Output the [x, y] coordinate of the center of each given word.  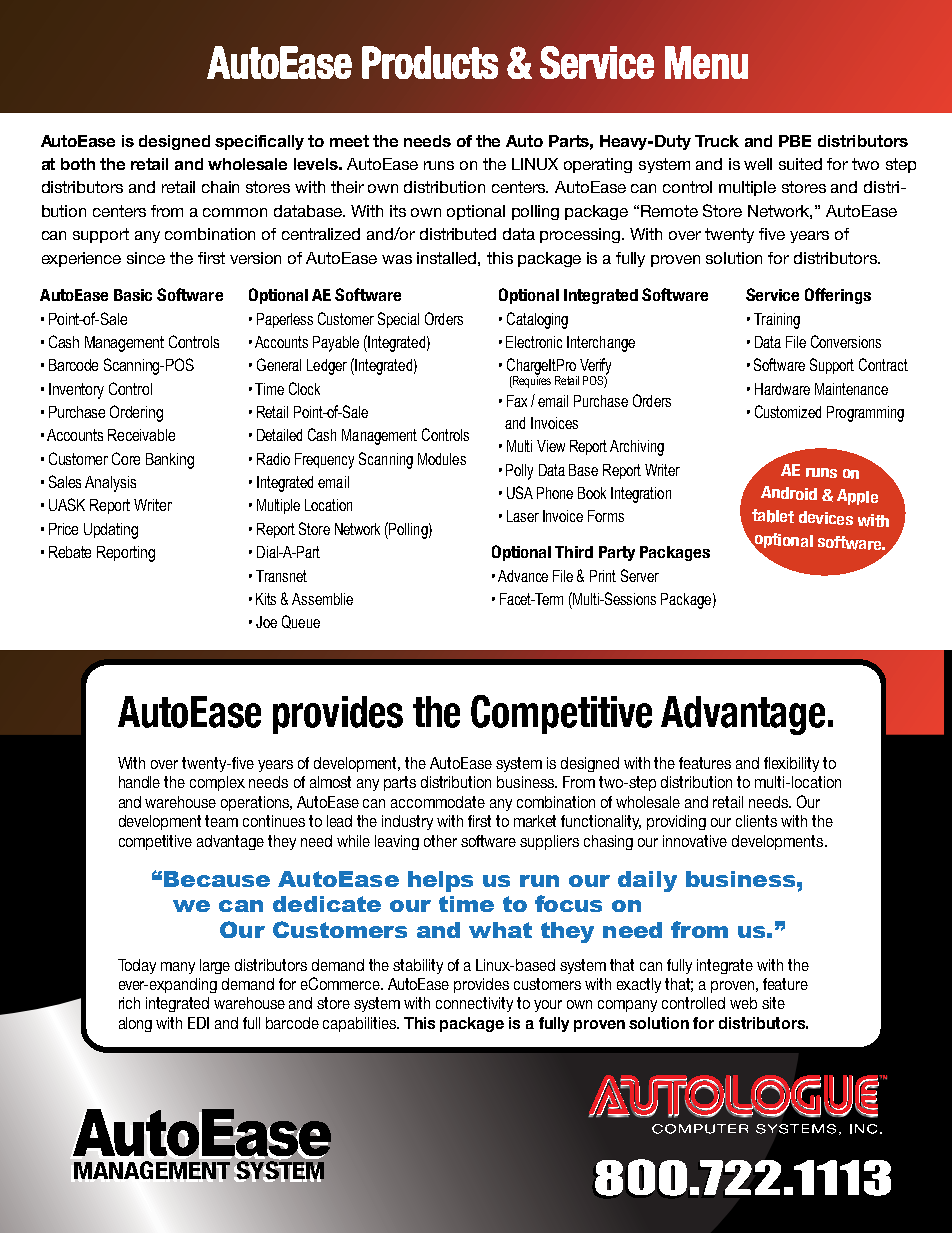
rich [129, 1003]
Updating [111, 531]
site [773, 1003]
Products [430, 62]
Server [640, 575]
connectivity [474, 1004]
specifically [259, 142]
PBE [795, 141]
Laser [523, 516]
